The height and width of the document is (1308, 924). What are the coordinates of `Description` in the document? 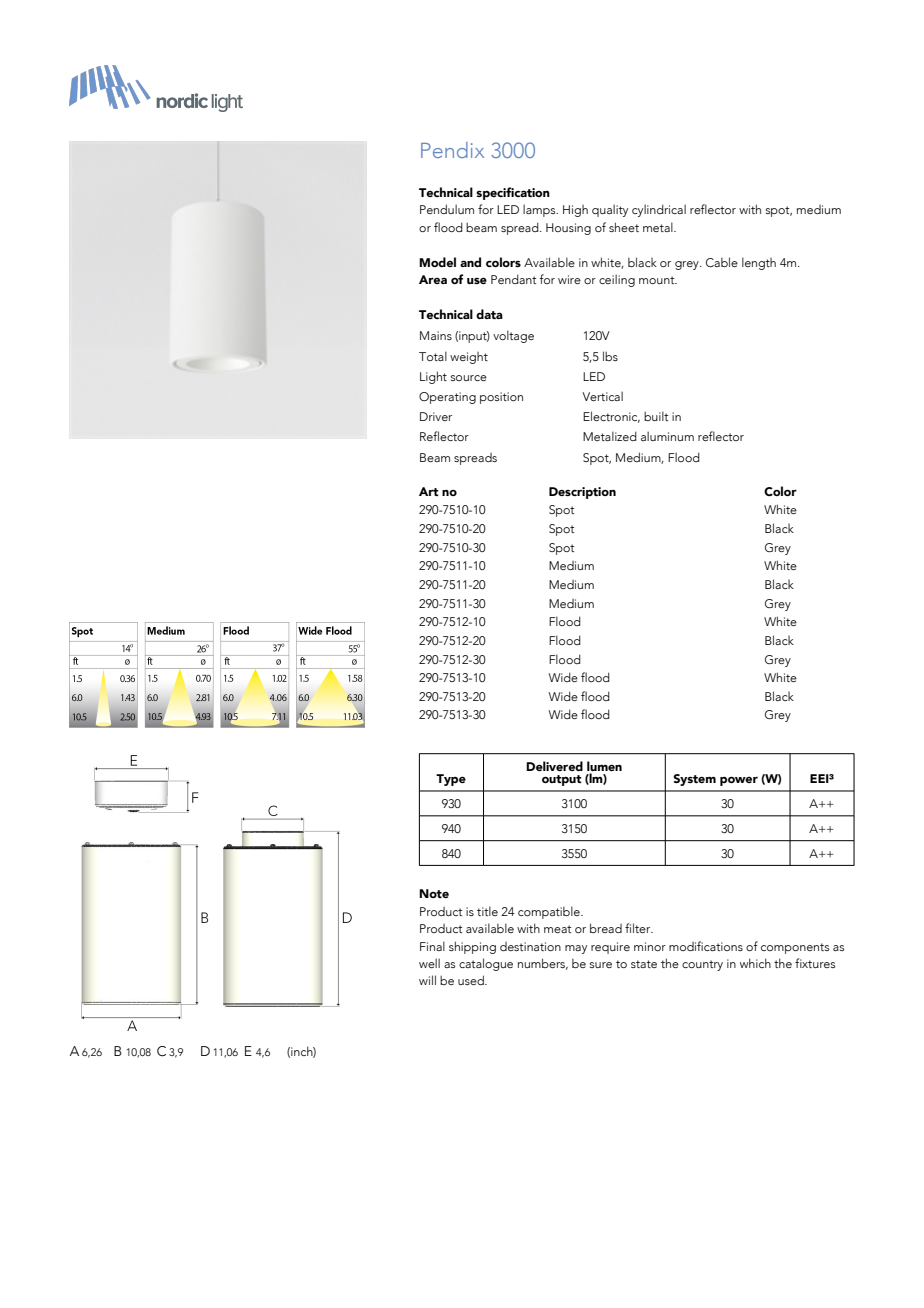 It's located at (582, 493).
